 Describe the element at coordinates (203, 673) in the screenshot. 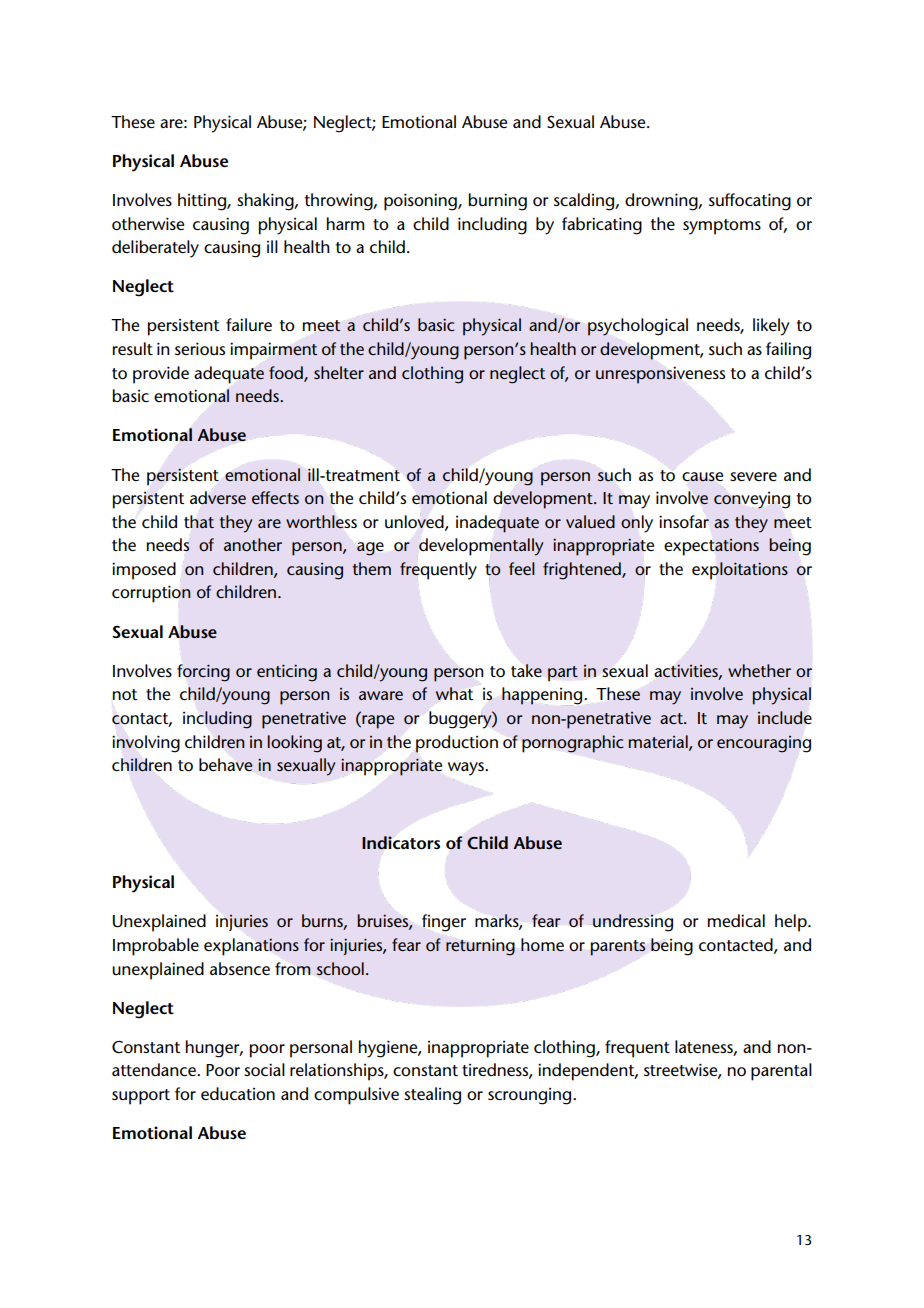

I see `forcing` at that location.
